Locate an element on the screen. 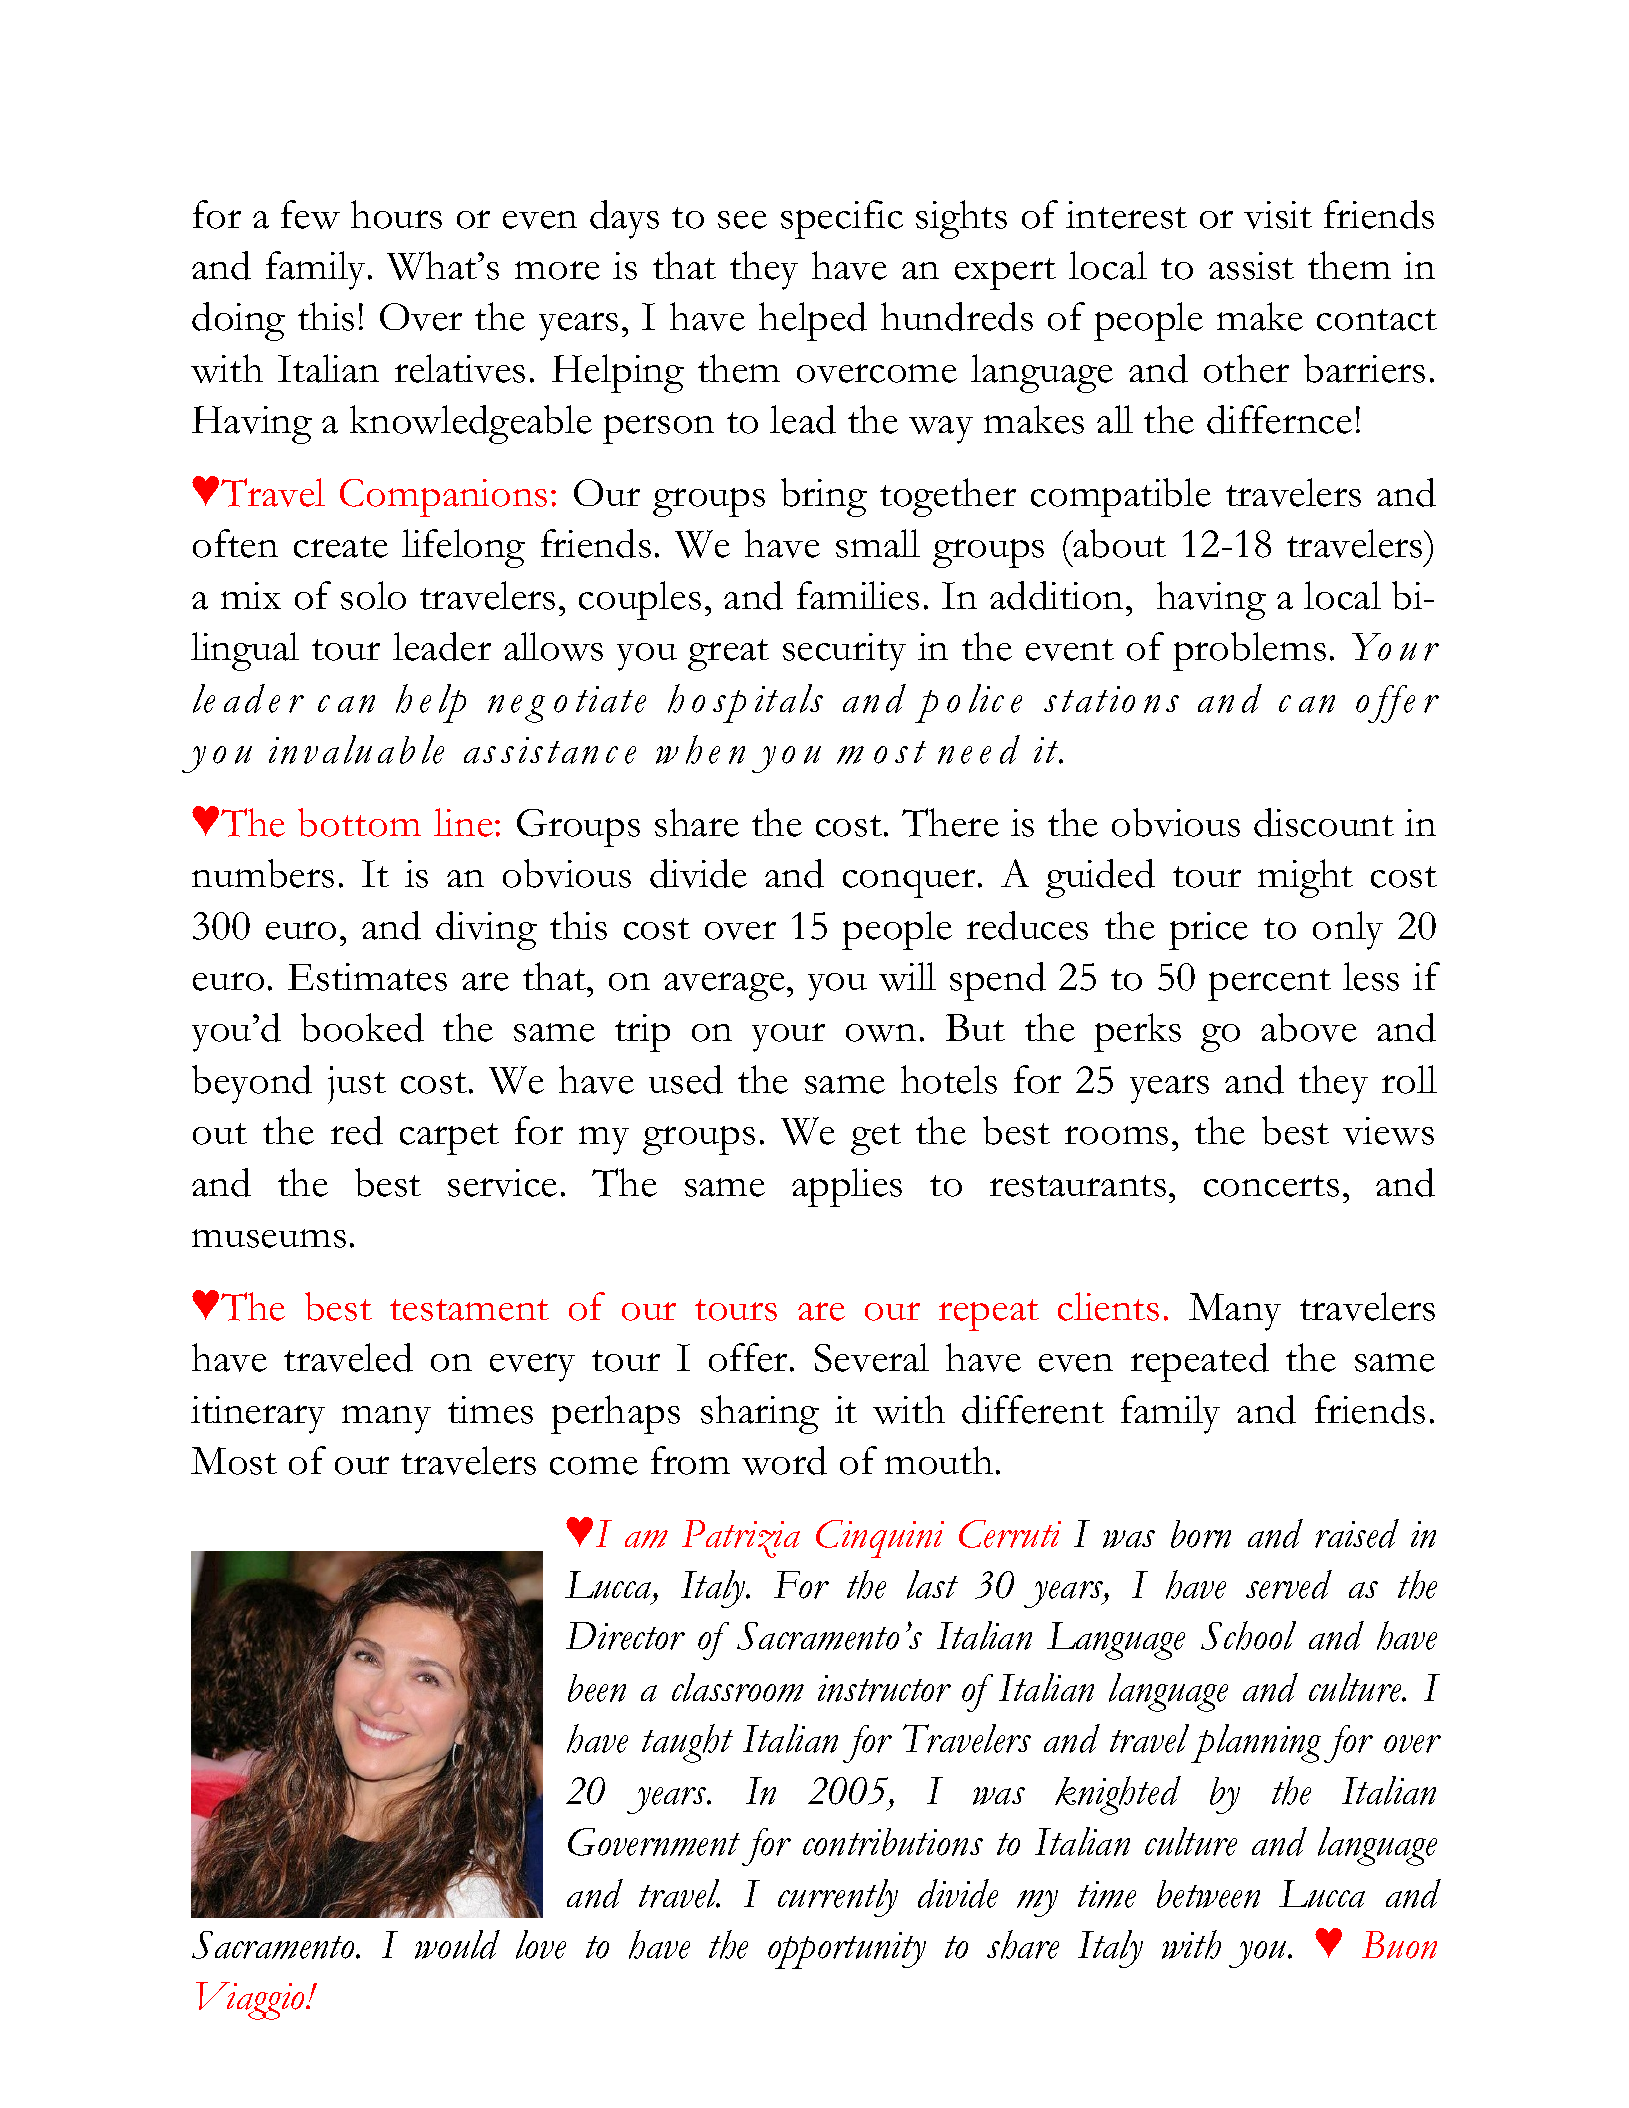  discount is located at coordinates (1324, 822).
